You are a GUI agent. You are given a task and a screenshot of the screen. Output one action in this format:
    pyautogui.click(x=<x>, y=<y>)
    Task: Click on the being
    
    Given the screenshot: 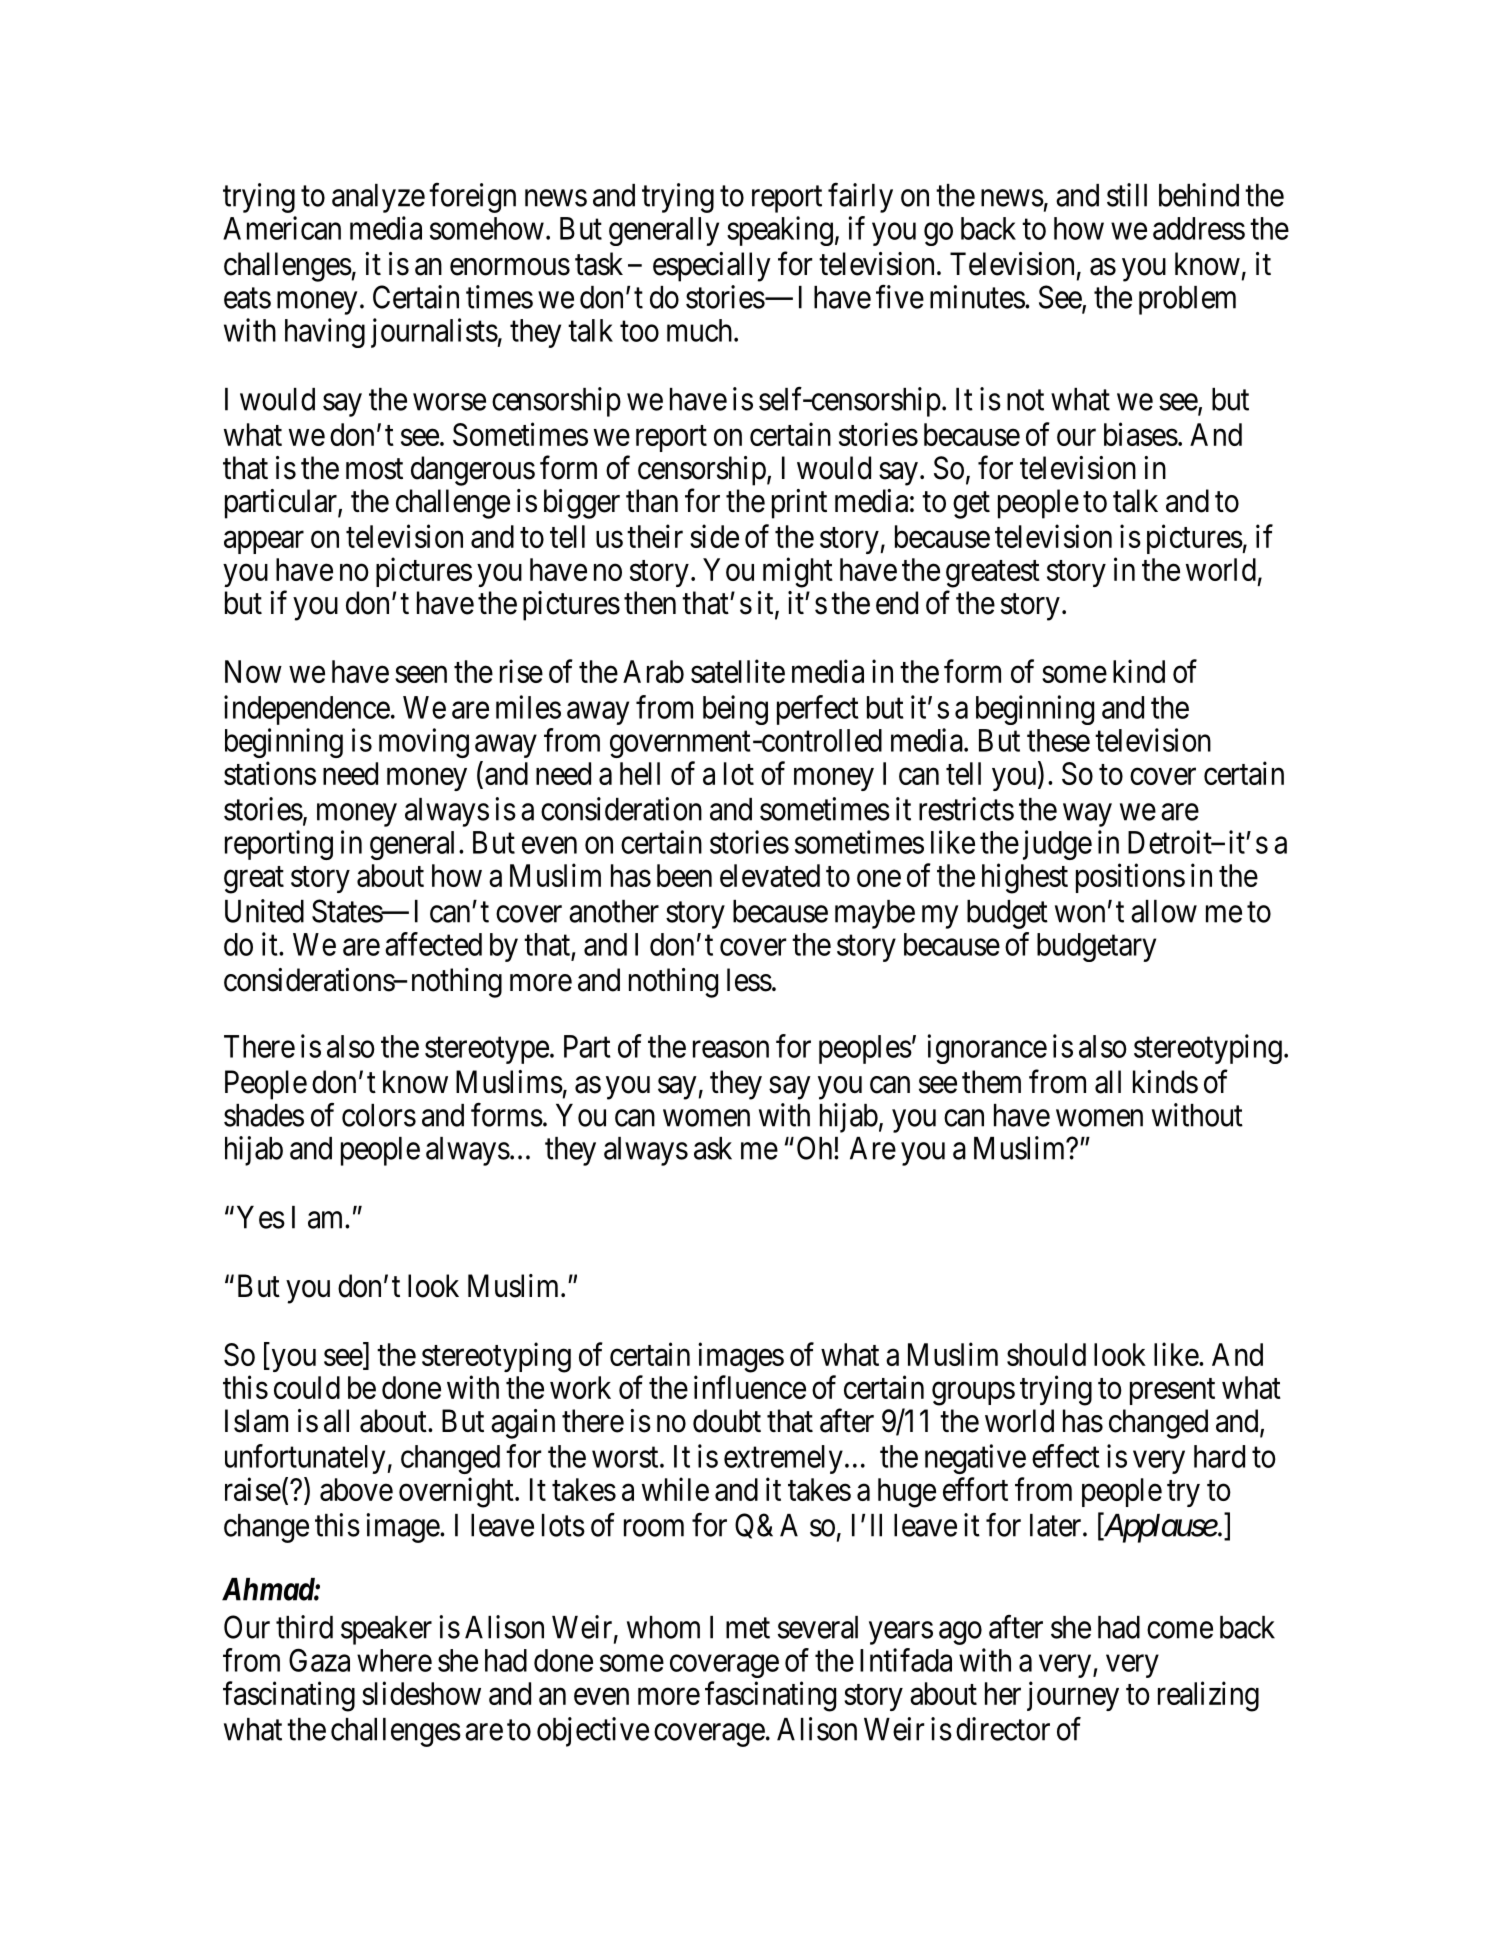 What is the action you would take?
    pyautogui.click(x=735, y=710)
